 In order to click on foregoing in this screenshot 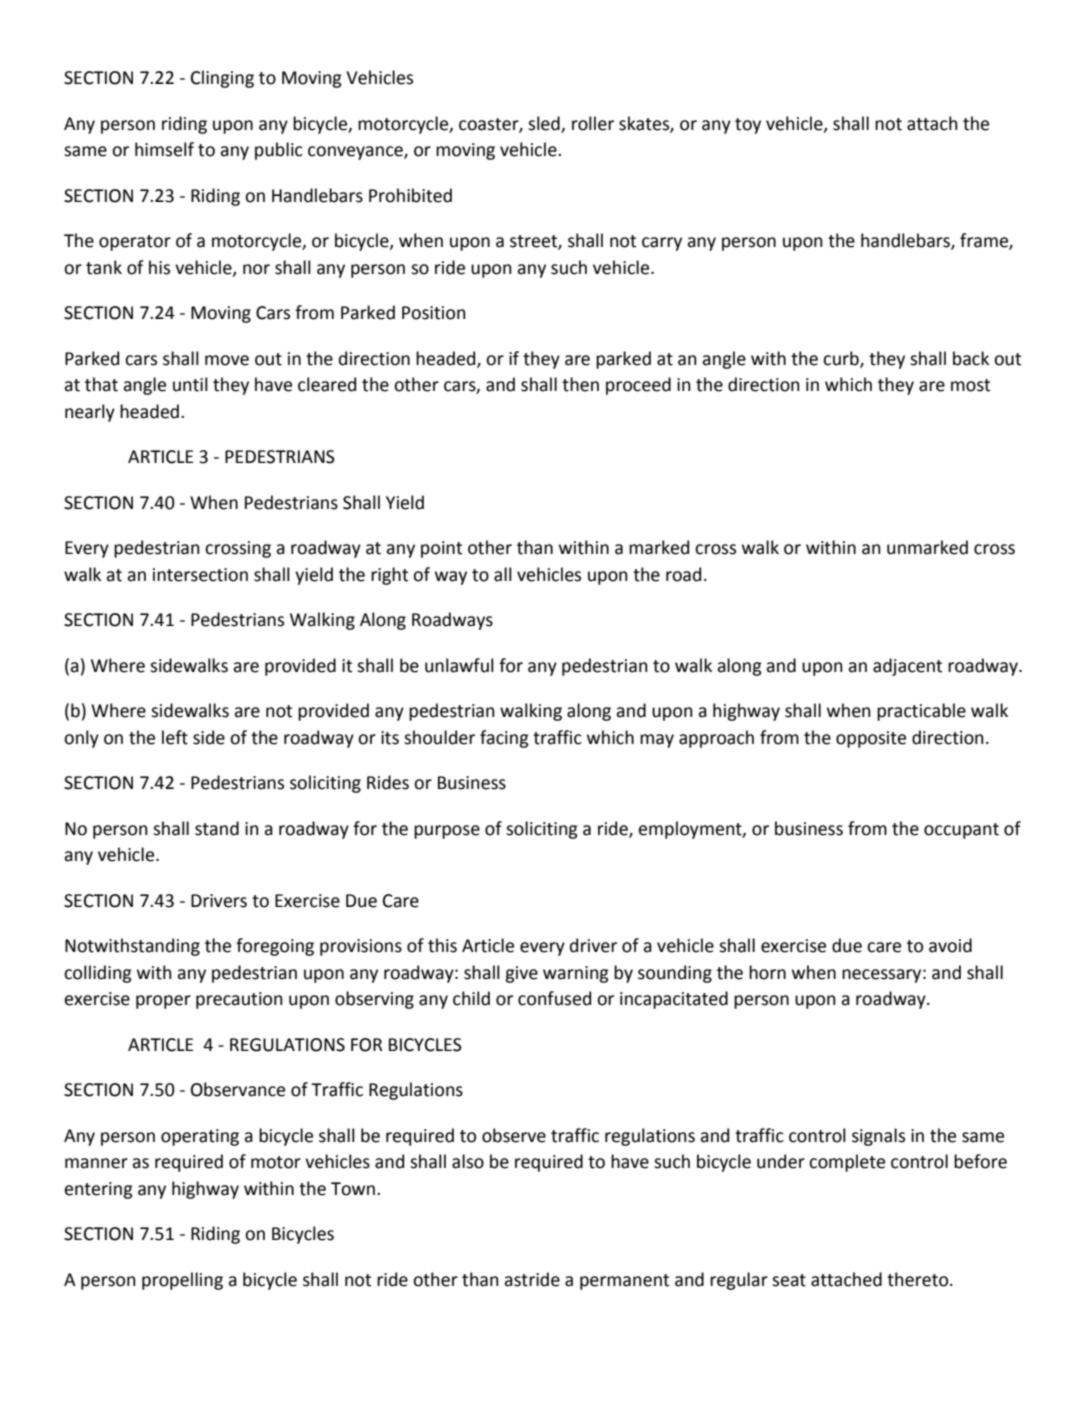, I will do `click(275, 947)`.
